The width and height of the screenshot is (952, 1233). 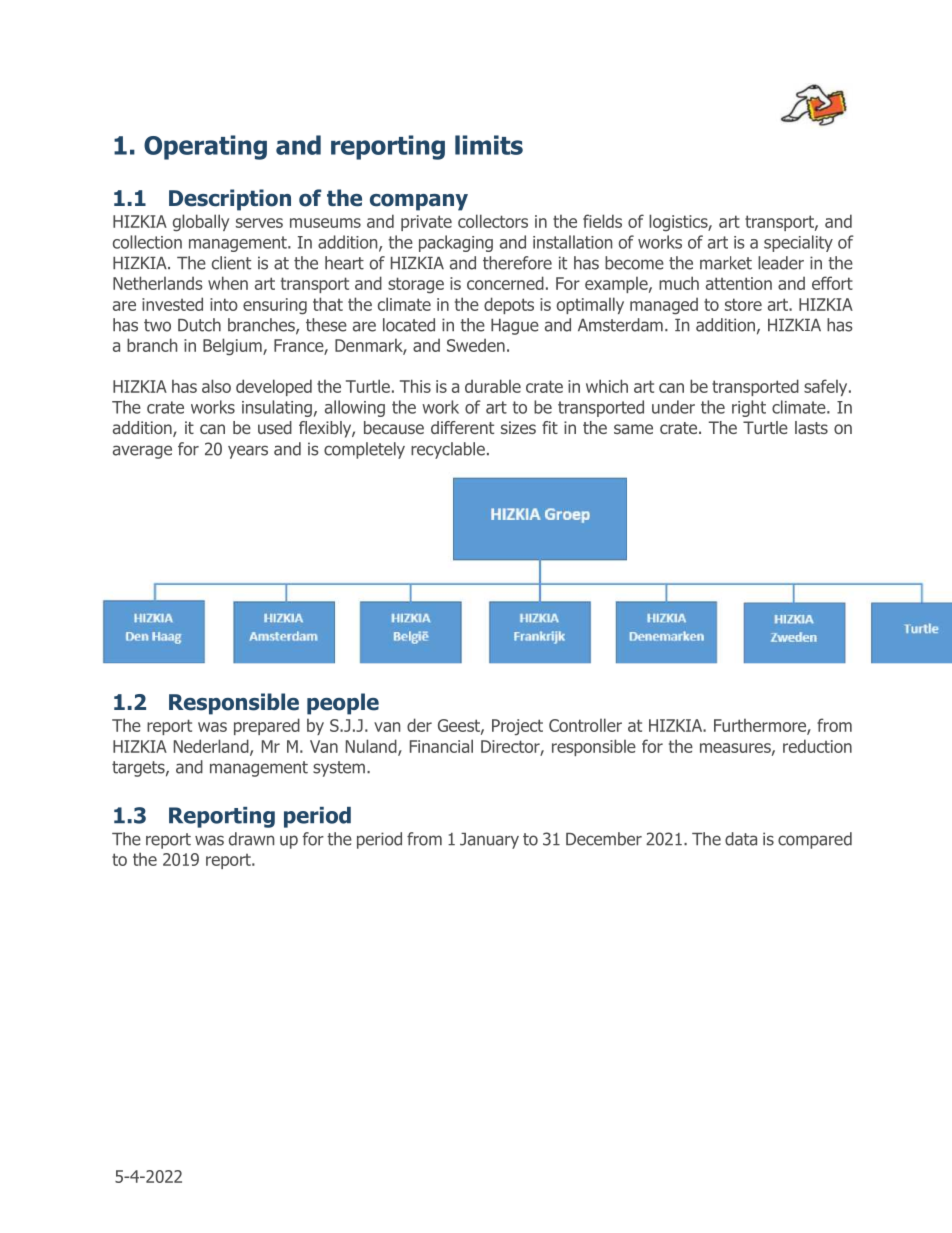 I want to click on limits, so click(x=489, y=145).
